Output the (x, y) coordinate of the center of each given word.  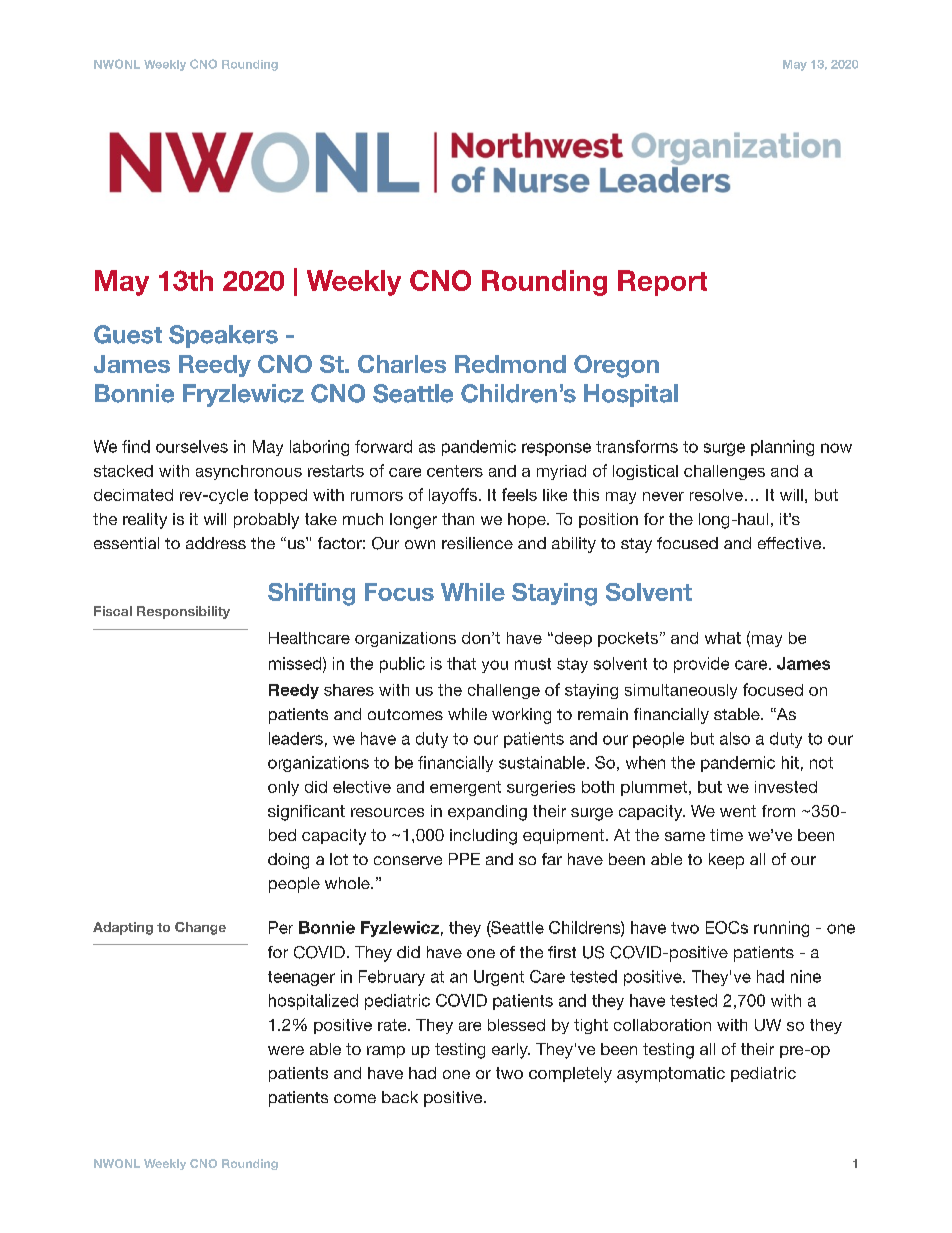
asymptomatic (671, 1075)
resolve (716, 495)
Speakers (223, 336)
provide (701, 665)
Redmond (510, 364)
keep (726, 861)
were (286, 1050)
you (495, 666)
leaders (296, 738)
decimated (133, 495)
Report (662, 283)
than (458, 519)
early (511, 1051)
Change (200, 928)
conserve (408, 860)
